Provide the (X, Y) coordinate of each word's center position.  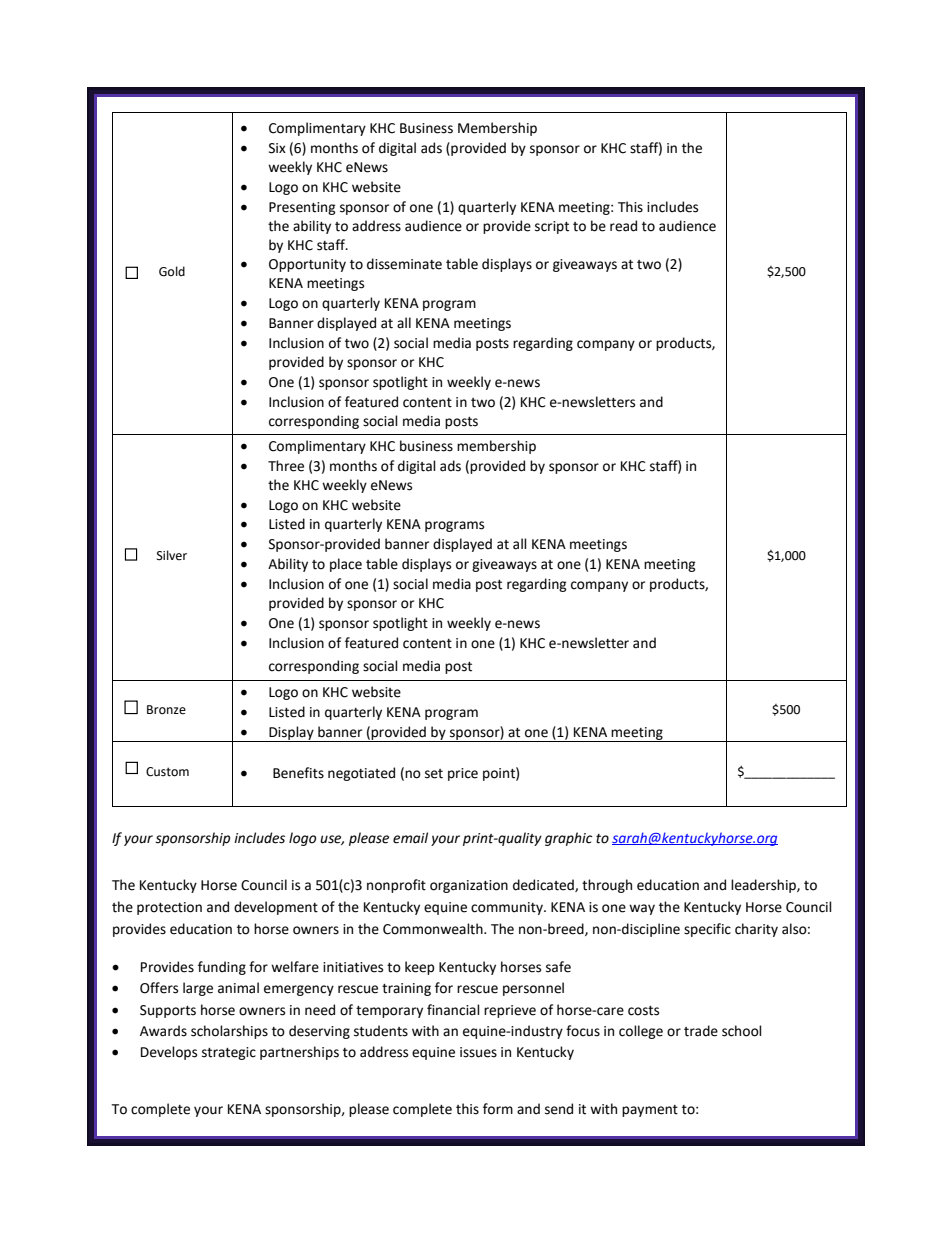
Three (286, 466)
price (463, 774)
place (346, 565)
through (607, 886)
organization (469, 886)
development (276, 908)
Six (277, 148)
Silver (172, 555)
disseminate (404, 264)
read (623, 226)
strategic (229, 1053)
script (552, 227)
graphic (568, 839)
